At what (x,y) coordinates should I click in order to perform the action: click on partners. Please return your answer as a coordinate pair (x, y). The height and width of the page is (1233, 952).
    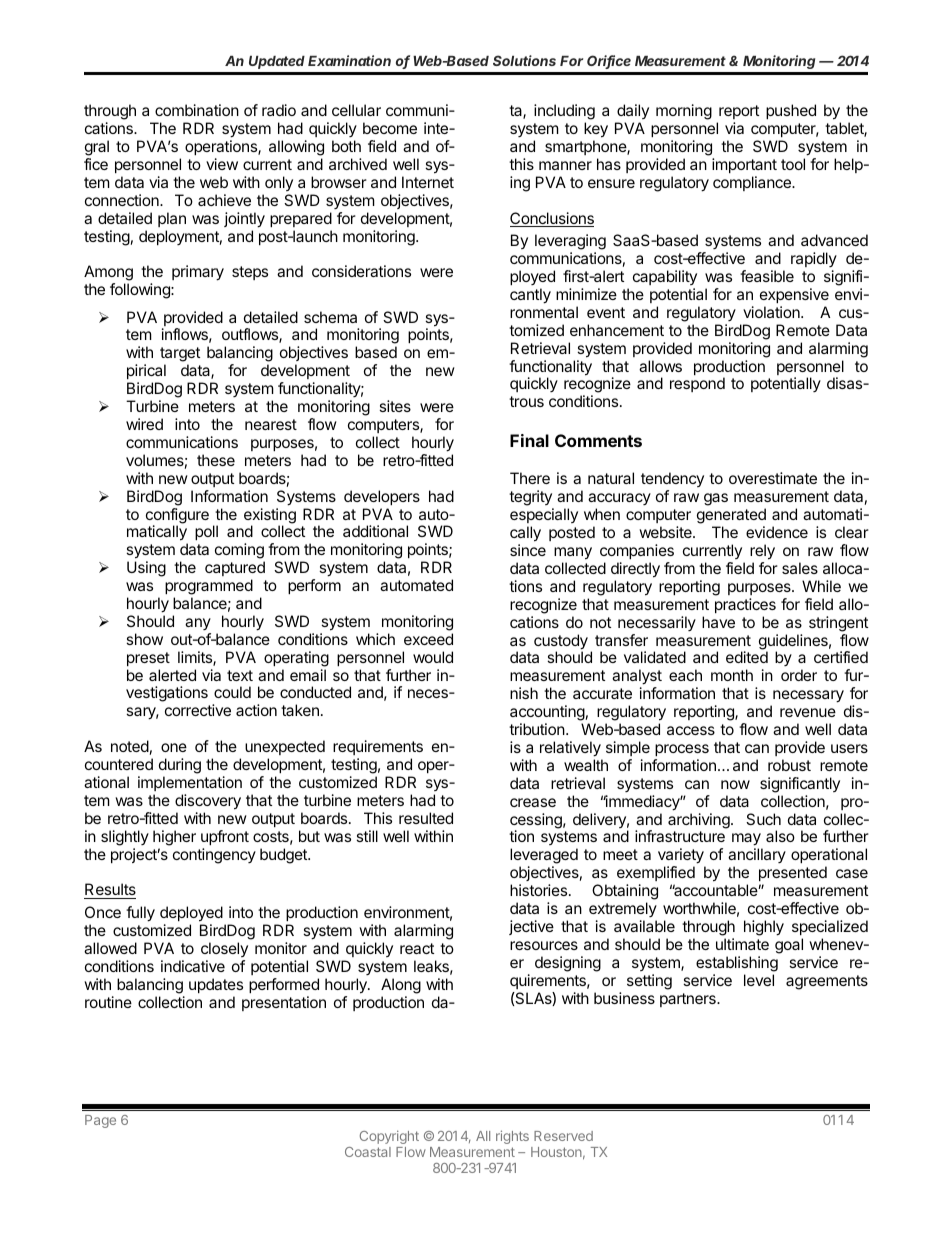
    Looking at the image, I should click on (689, 1000).
